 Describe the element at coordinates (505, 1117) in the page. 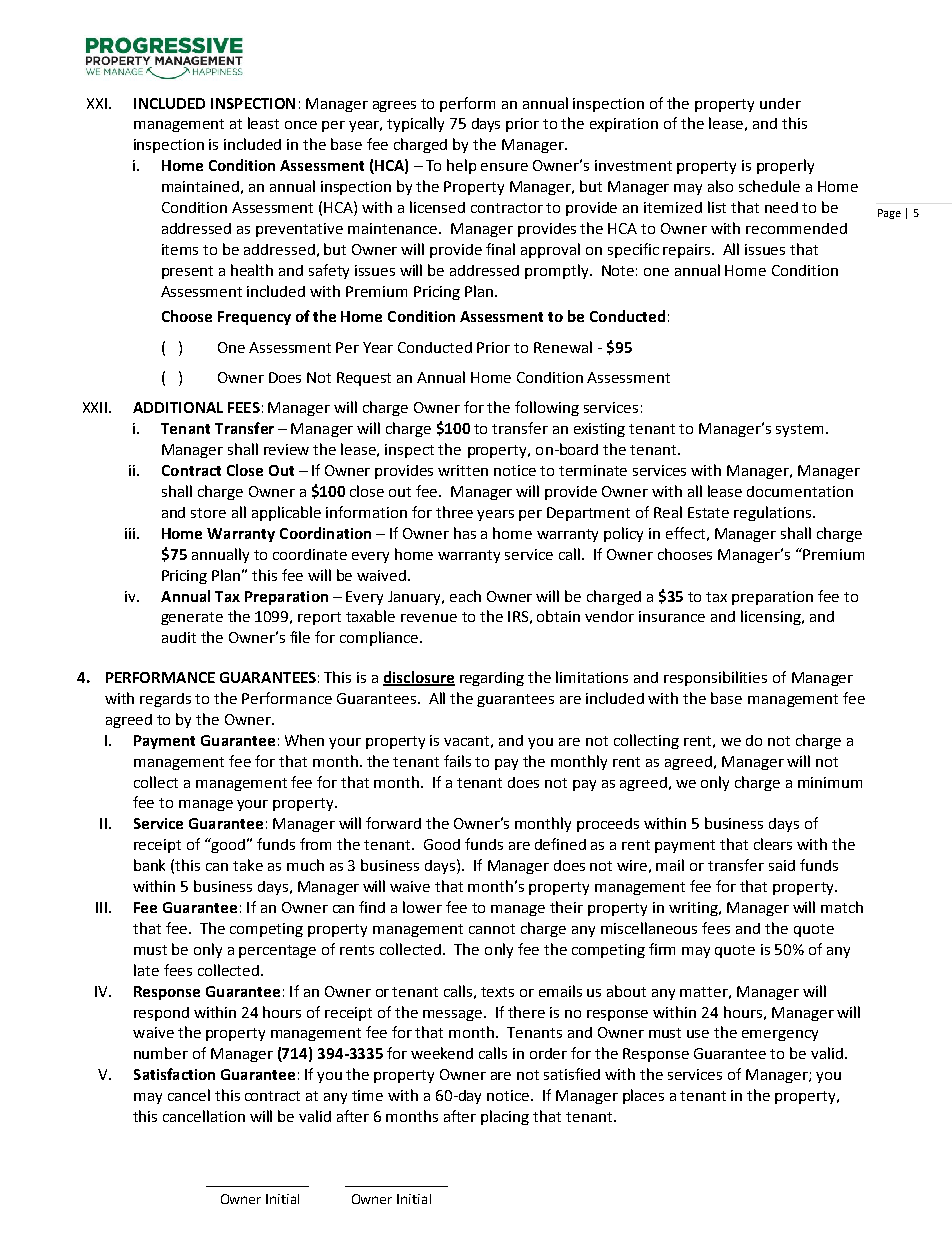

I see `placing` at that location.
